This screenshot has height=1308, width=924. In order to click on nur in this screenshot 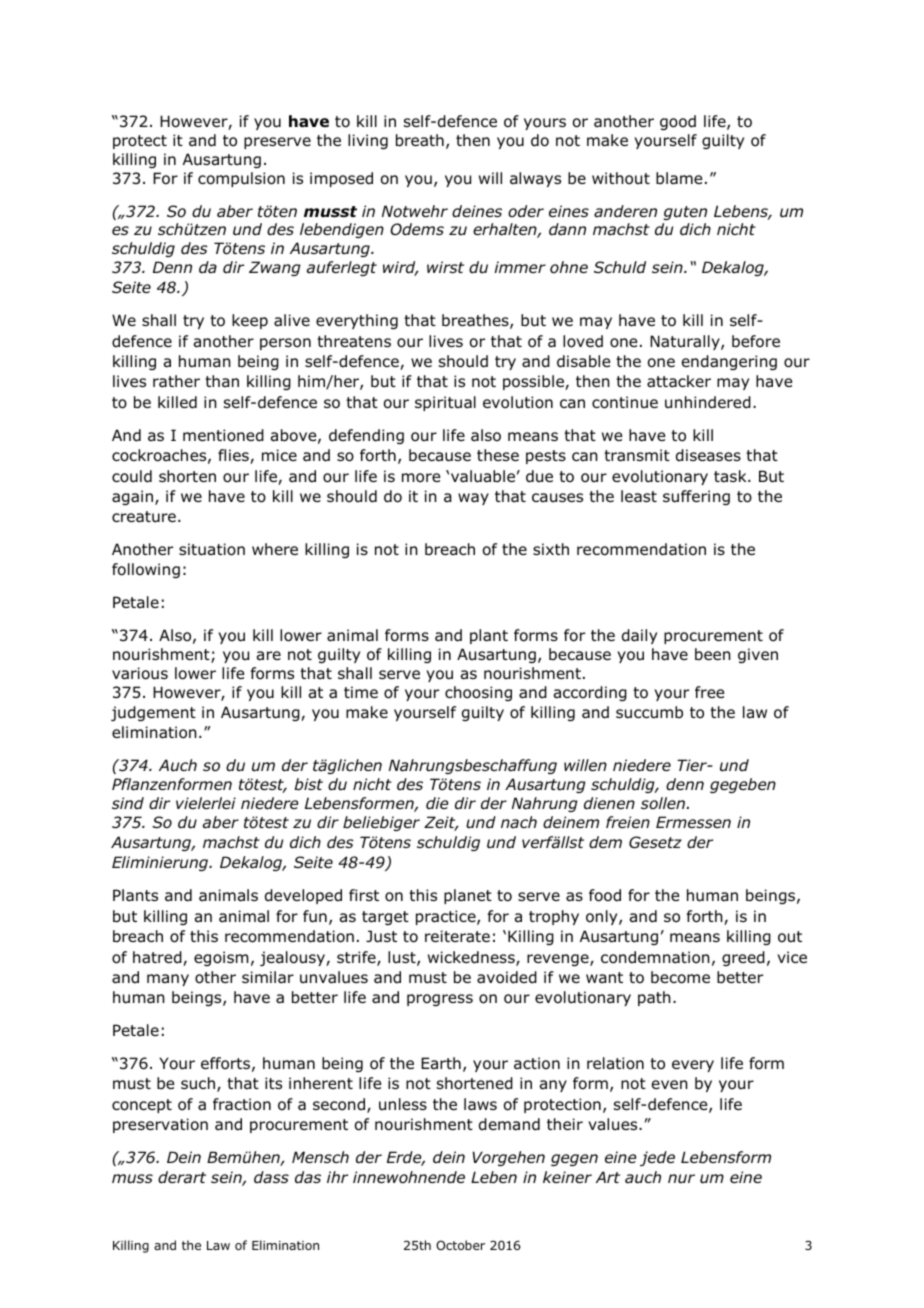, I will do `click(681, 1179)`.
